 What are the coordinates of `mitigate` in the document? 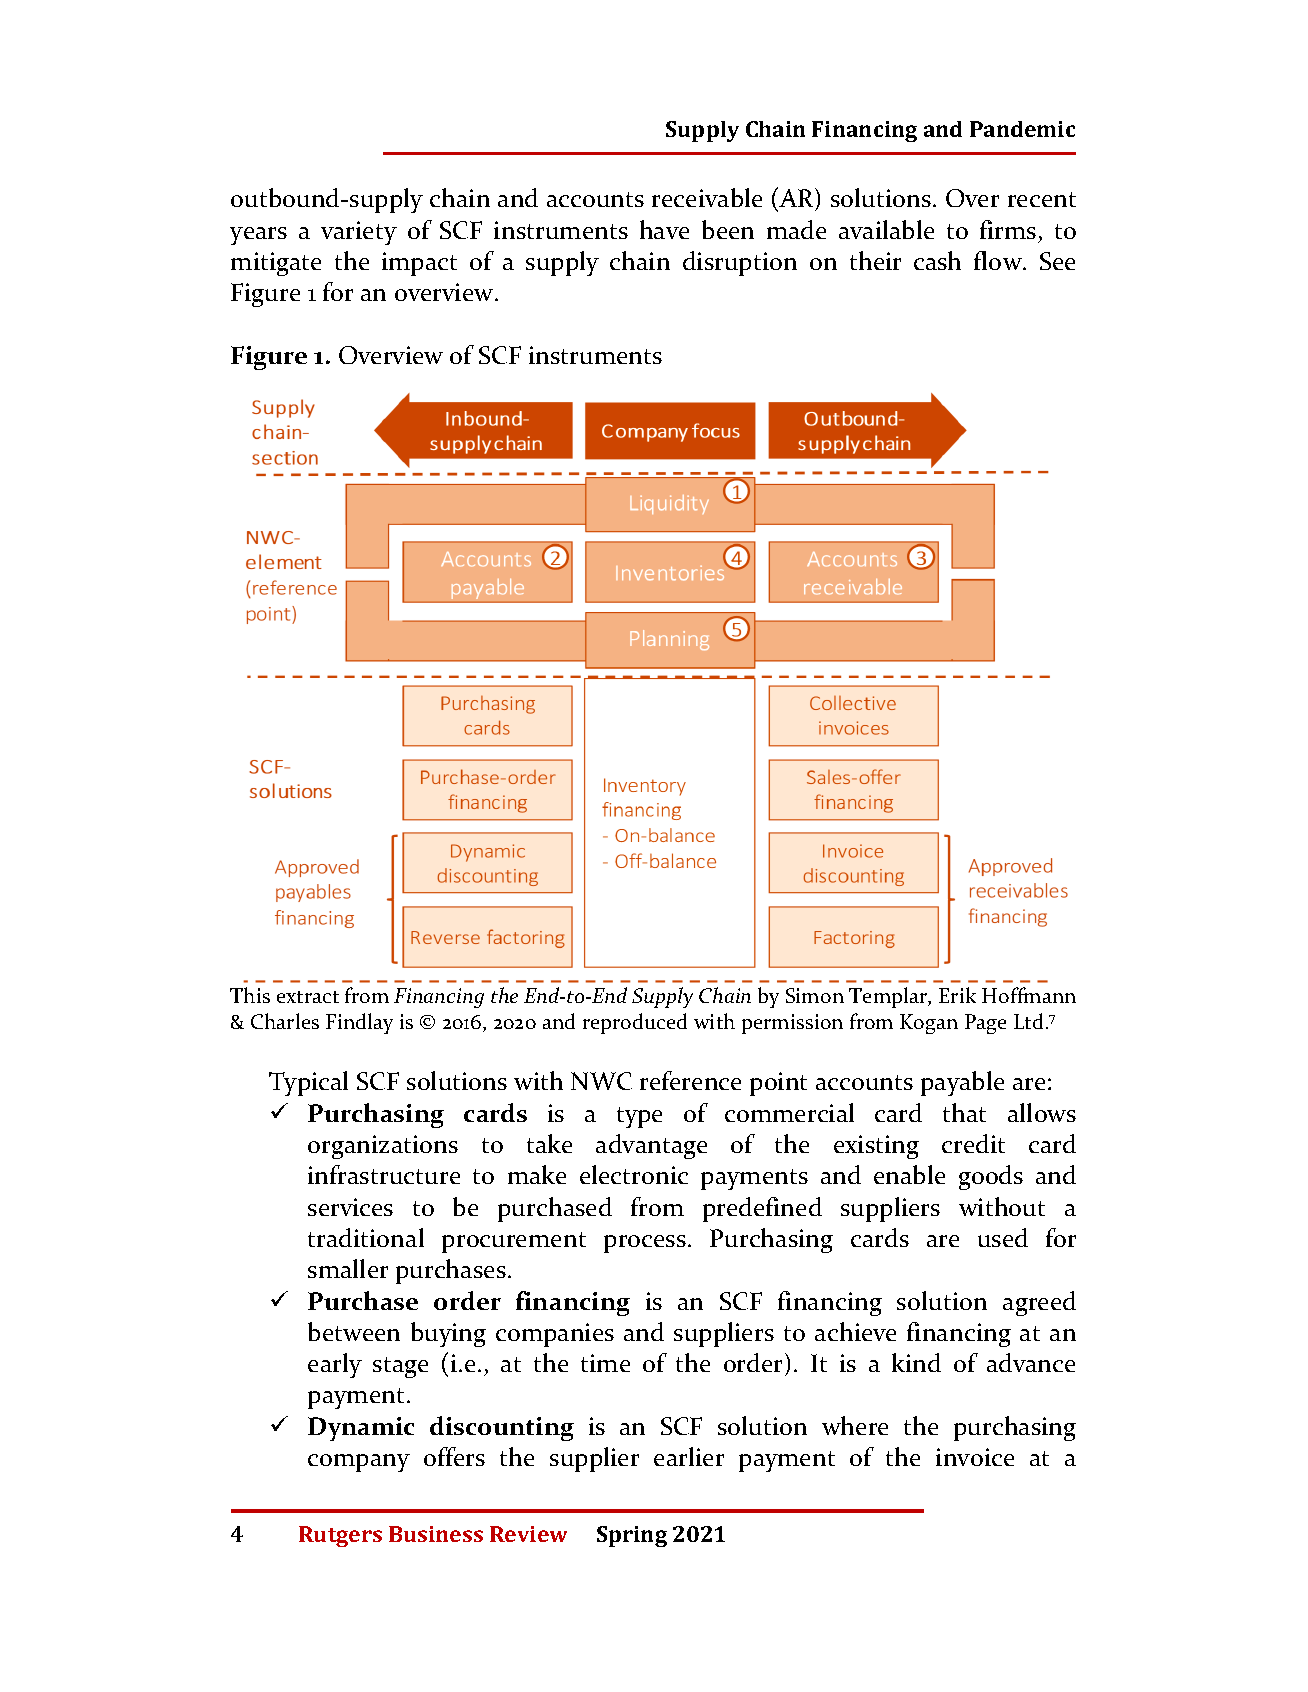 It's located at (276, 264).
